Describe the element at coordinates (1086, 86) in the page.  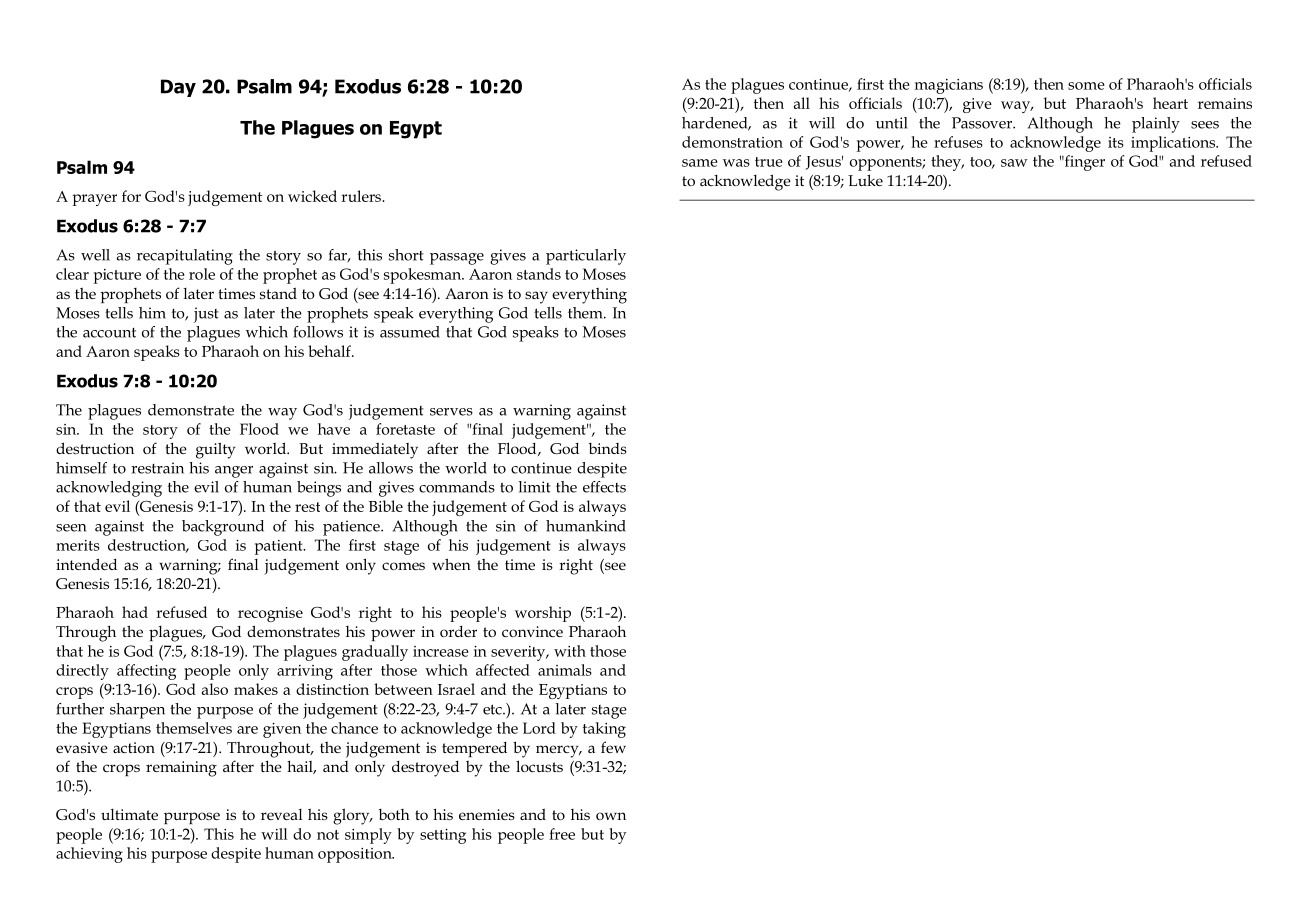
I see `some` at that location.
